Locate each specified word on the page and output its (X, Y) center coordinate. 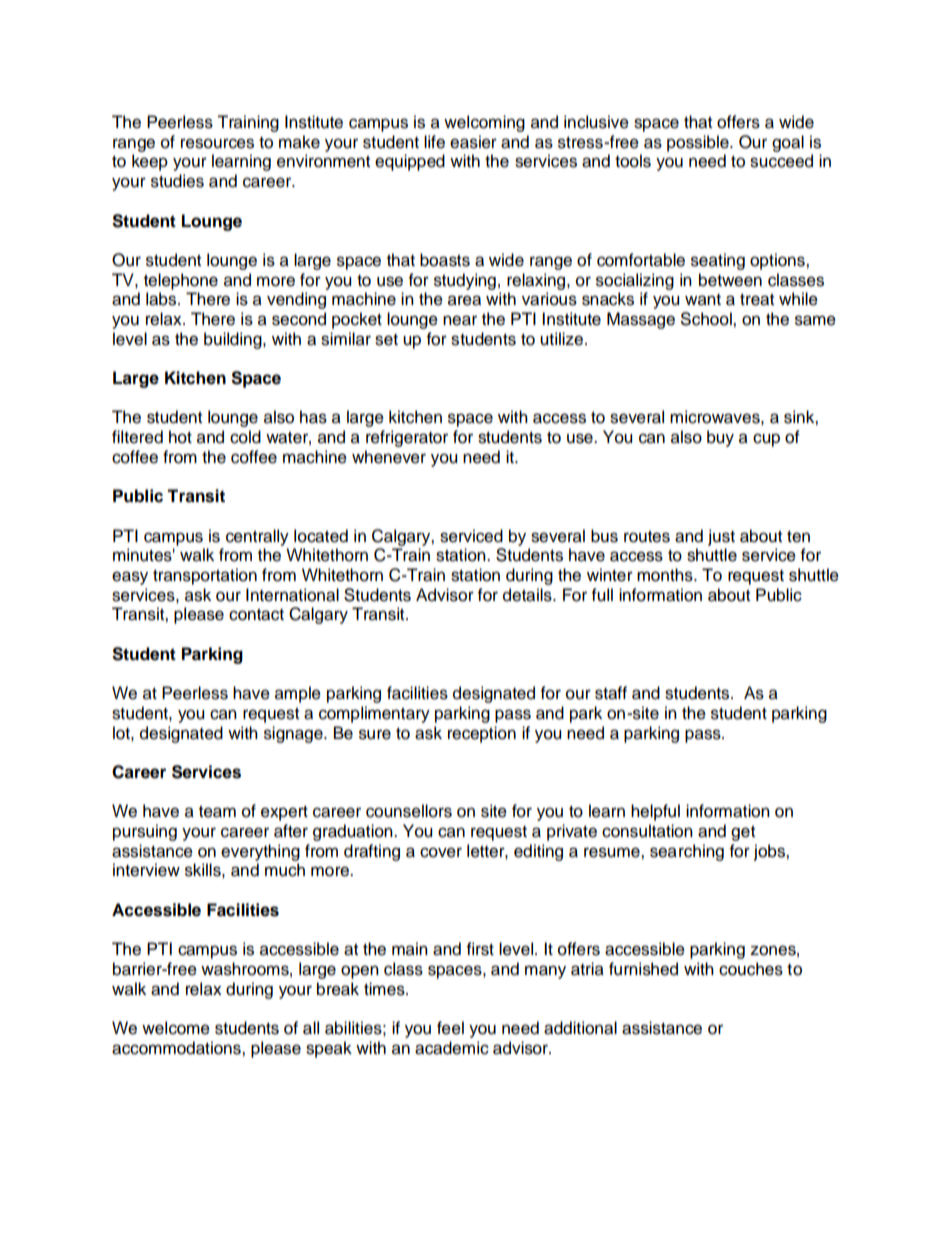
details (528, 595)
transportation (205, 576)
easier (473, 142)
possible (699, 143)
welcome (176, 1028)
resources (217, 143)
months (666, 575)
